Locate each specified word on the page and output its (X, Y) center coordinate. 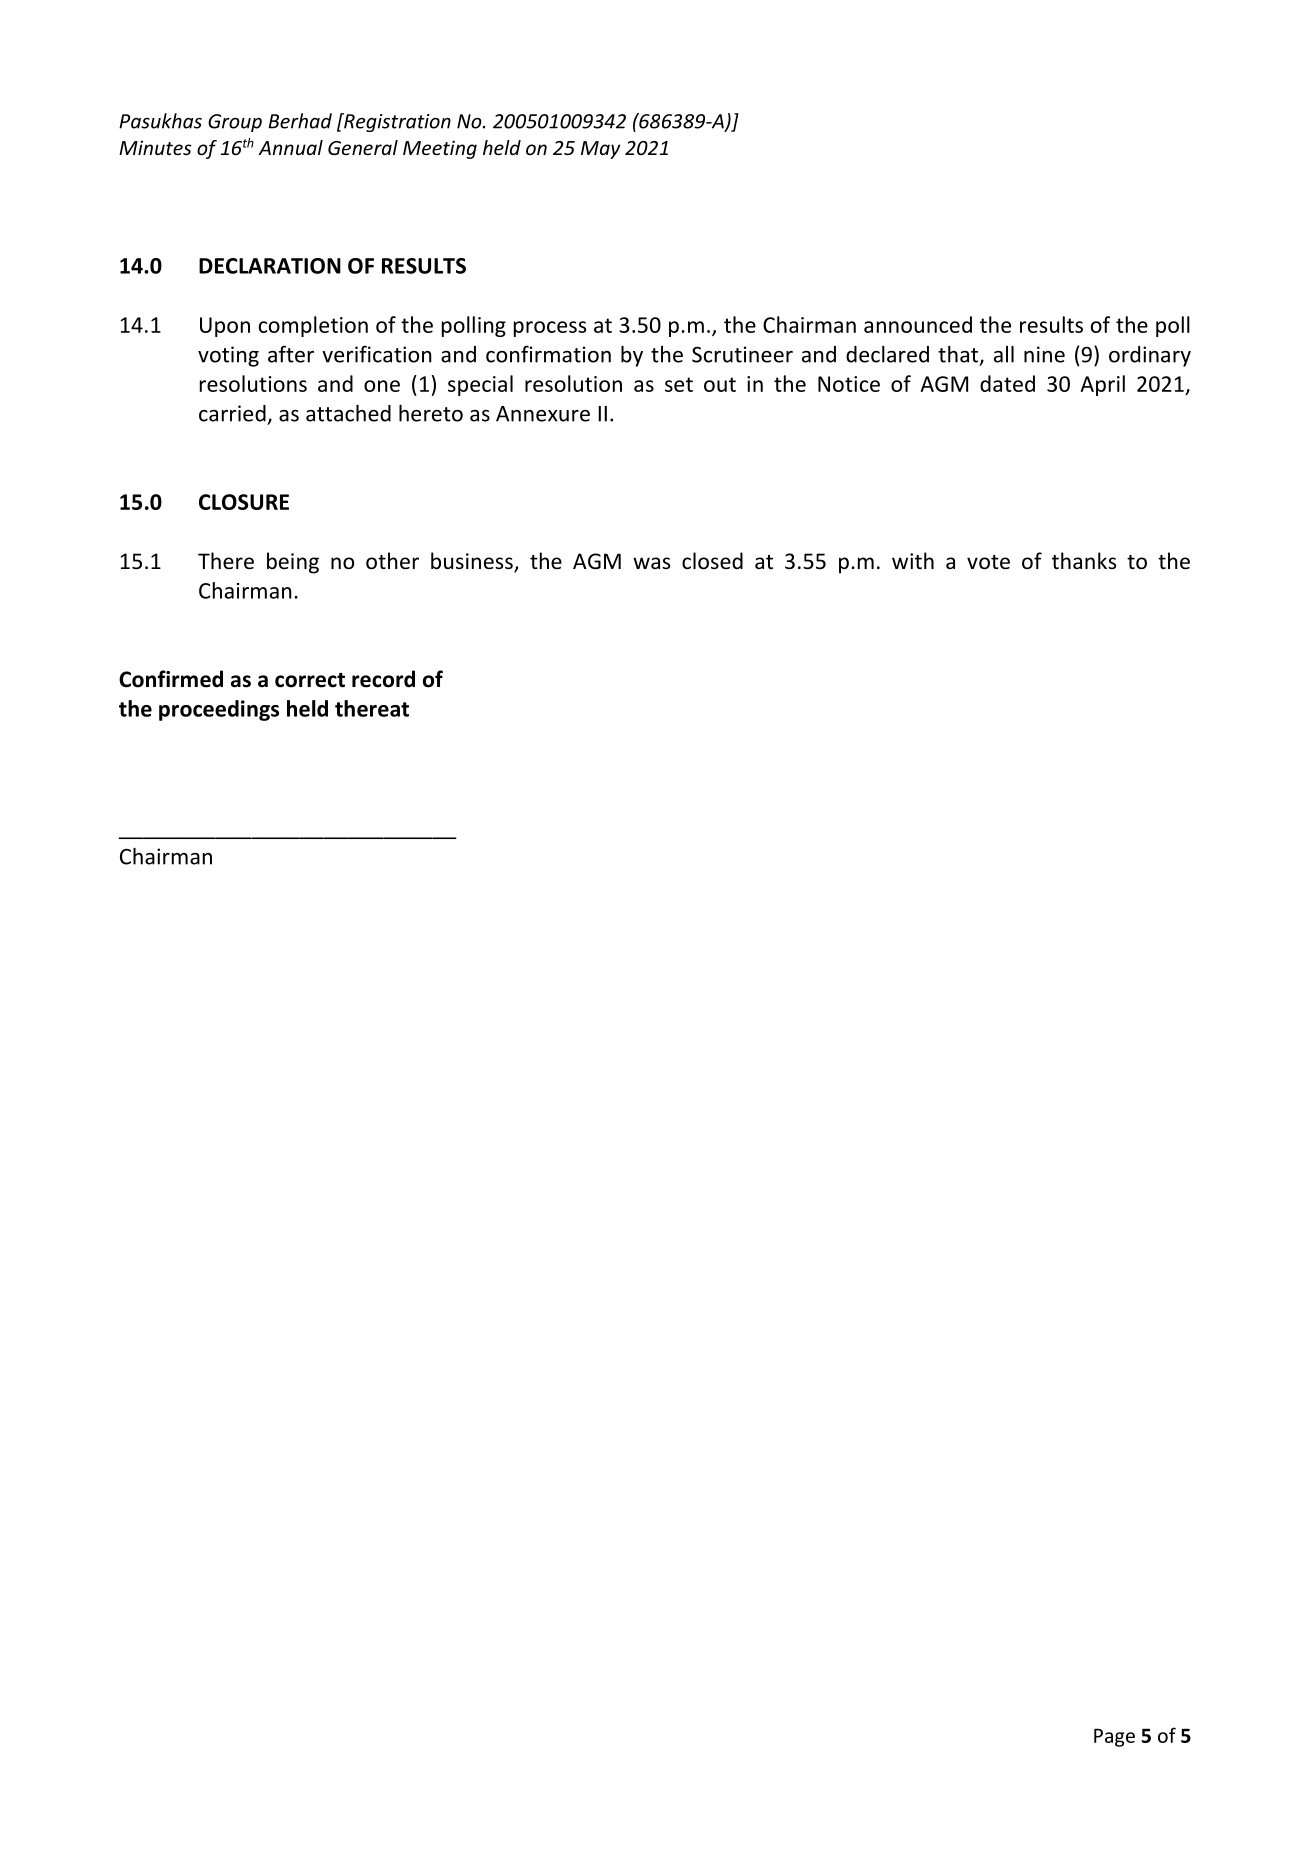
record (383, 679)
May (600, 150)
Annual (291, 147)
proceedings (219, 710)
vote (988, 562)
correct (310, 680)
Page (1114, 1738)
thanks (1084, 560)
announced (918, 324)
